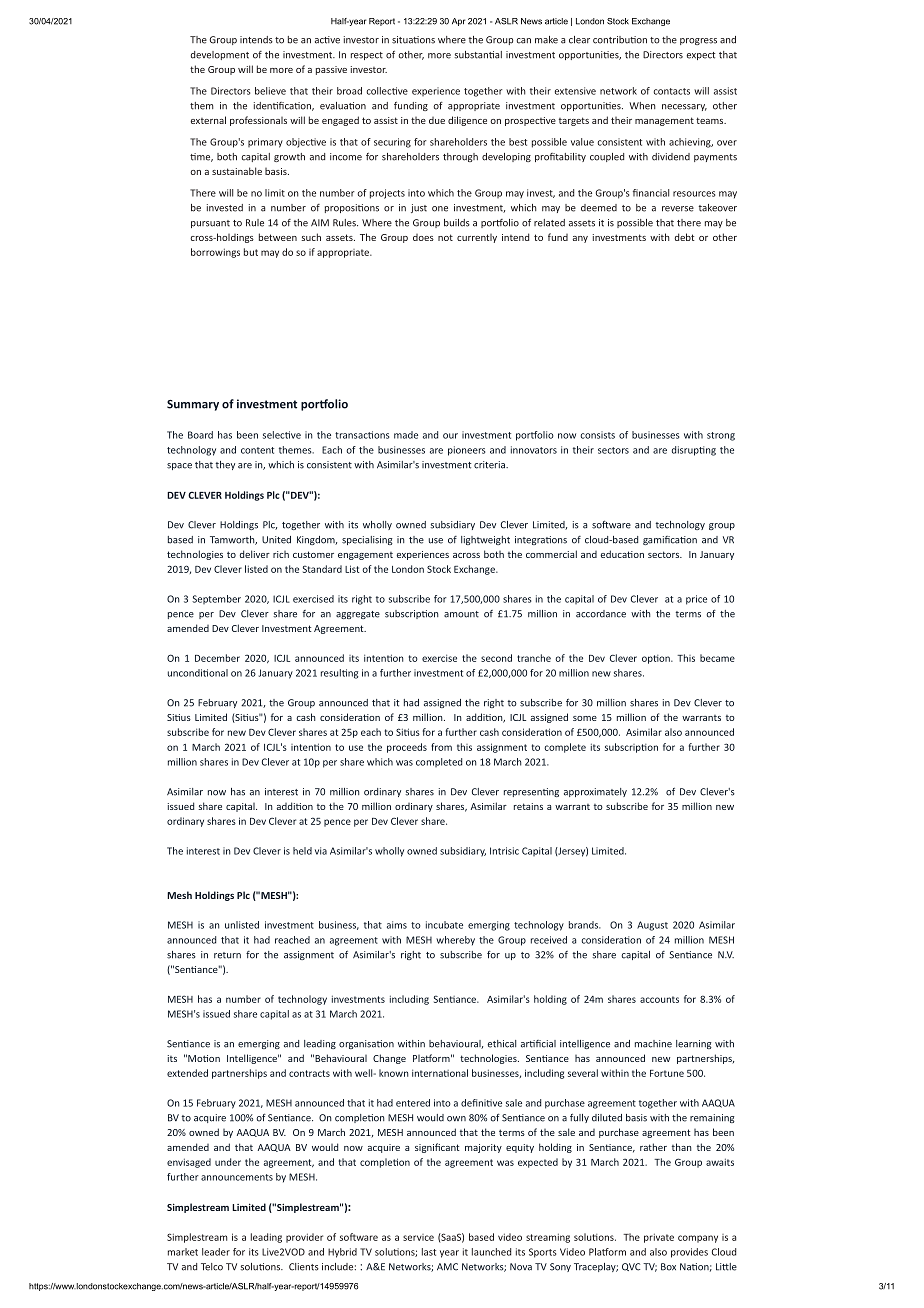 This screenshot has height=1308, width=924. What do you see at coordinates (302, 851) in the screenshot?
I see `held` at bounding box center [302, 851].
